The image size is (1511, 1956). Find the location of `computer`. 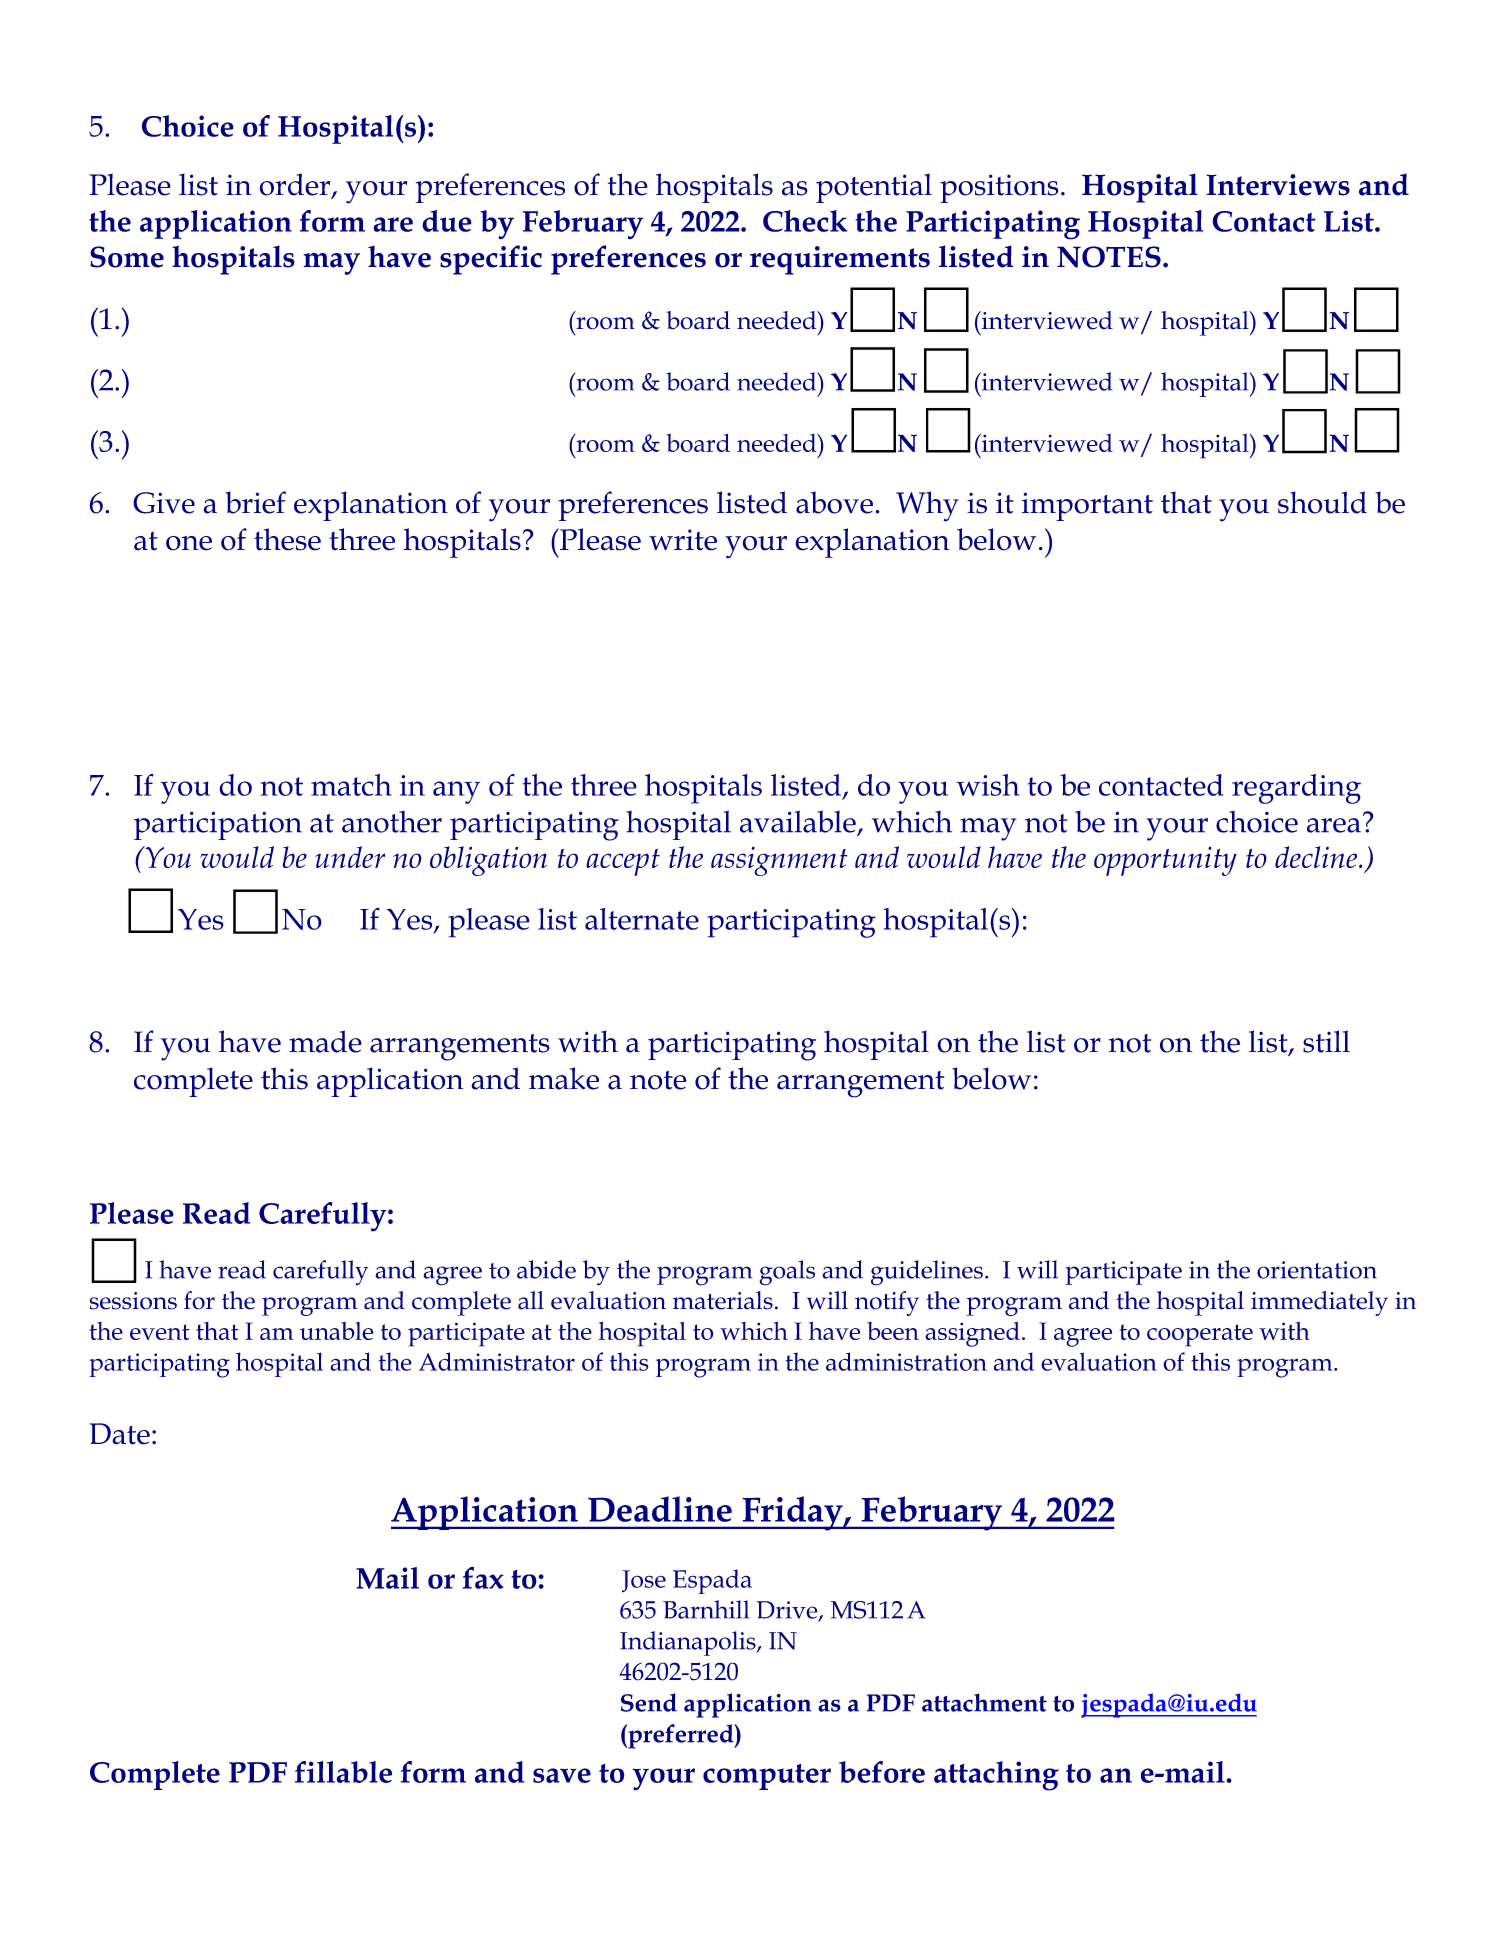

computer is located at coordinates (767, 1777).
